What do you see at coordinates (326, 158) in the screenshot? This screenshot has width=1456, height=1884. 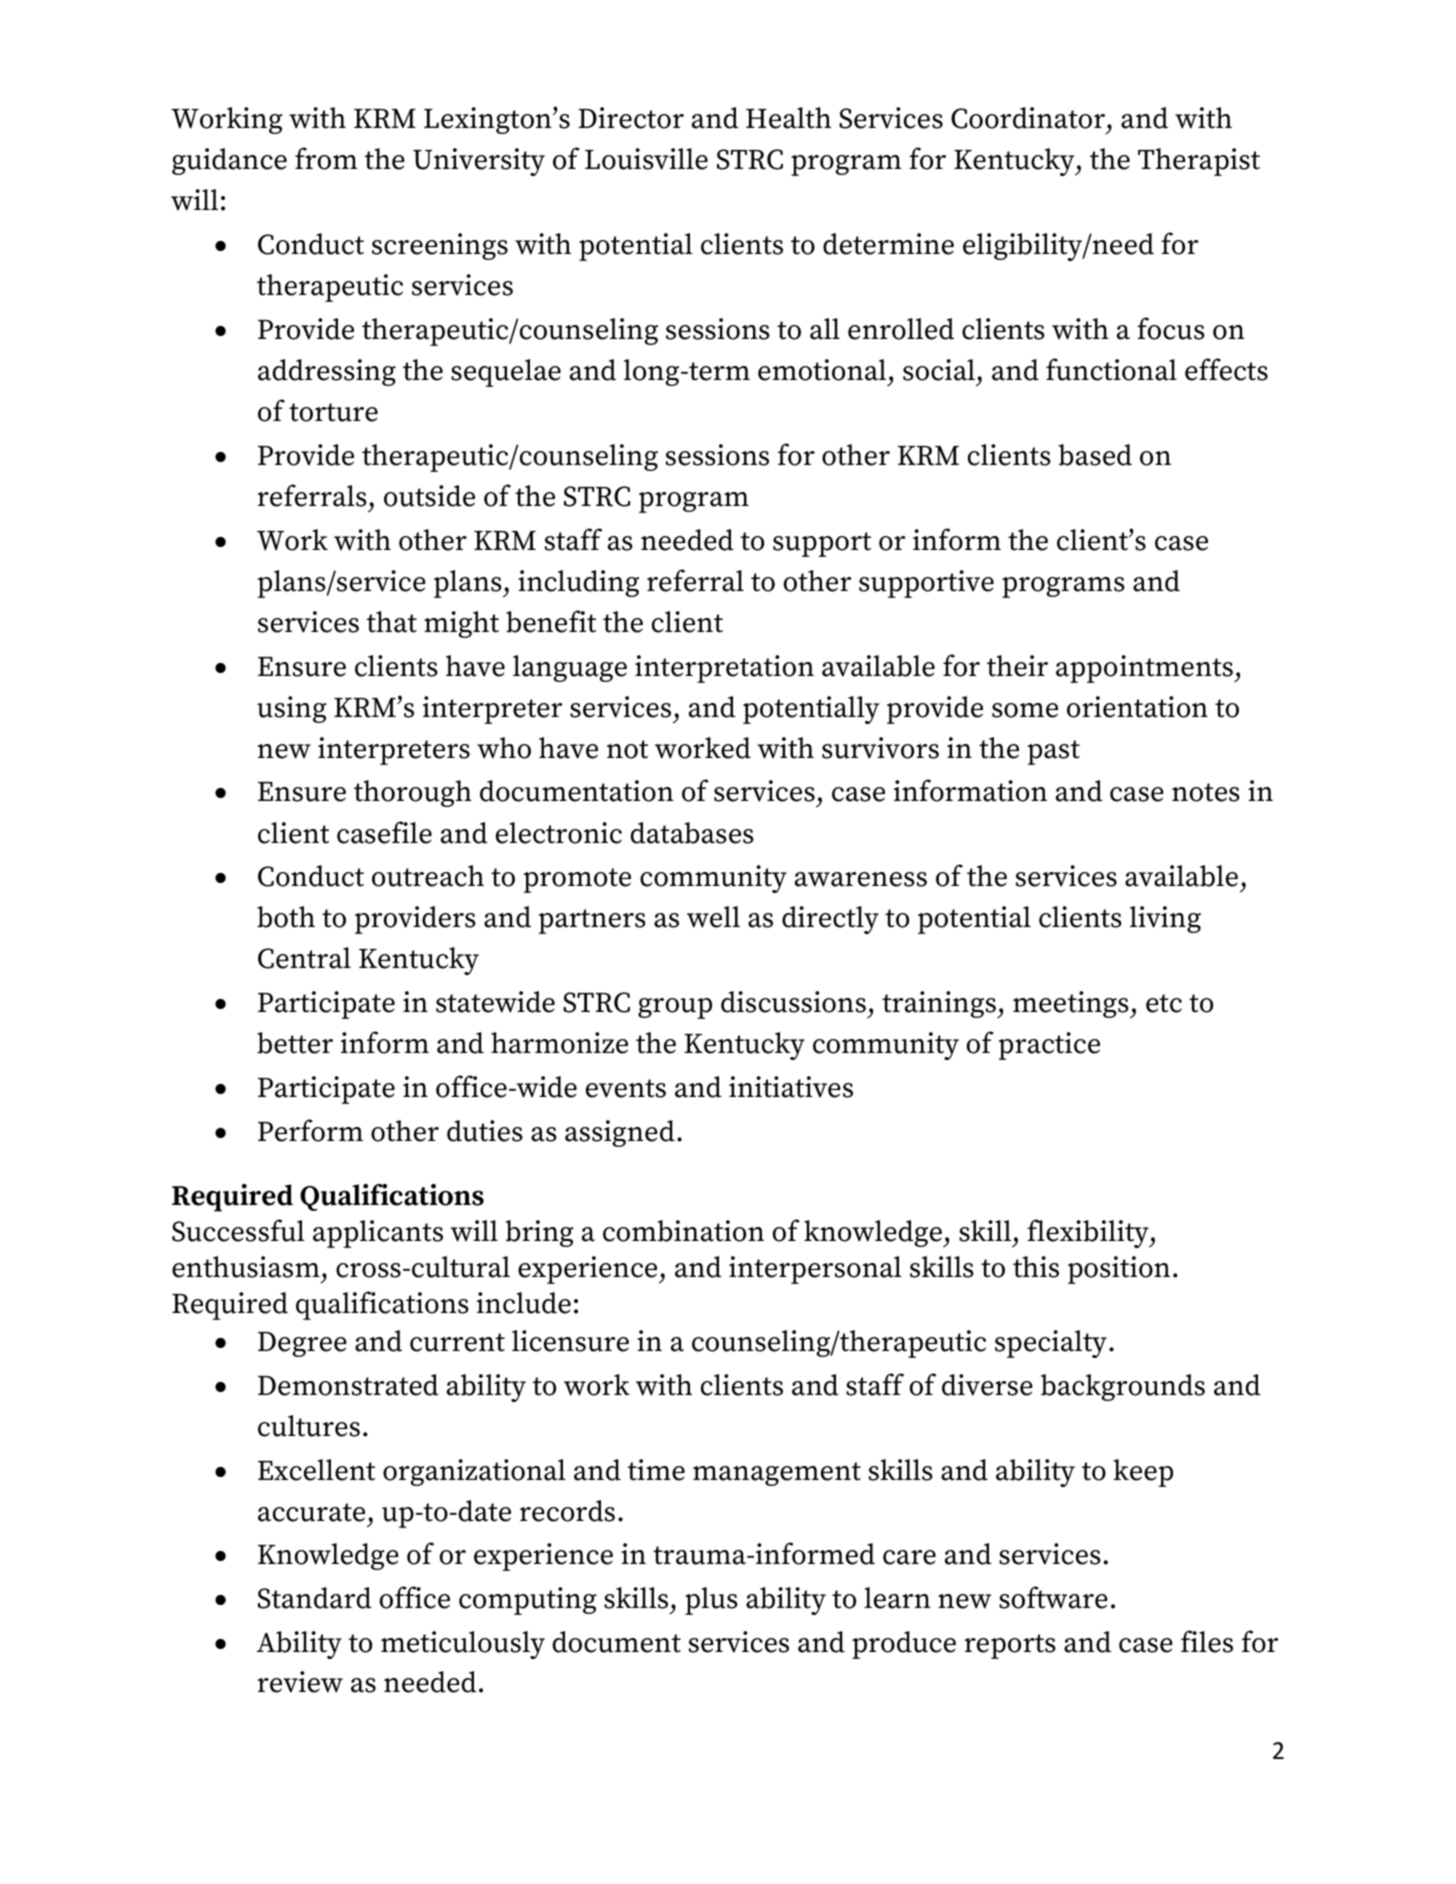 I see `from` at bounding box center [326, 158].
